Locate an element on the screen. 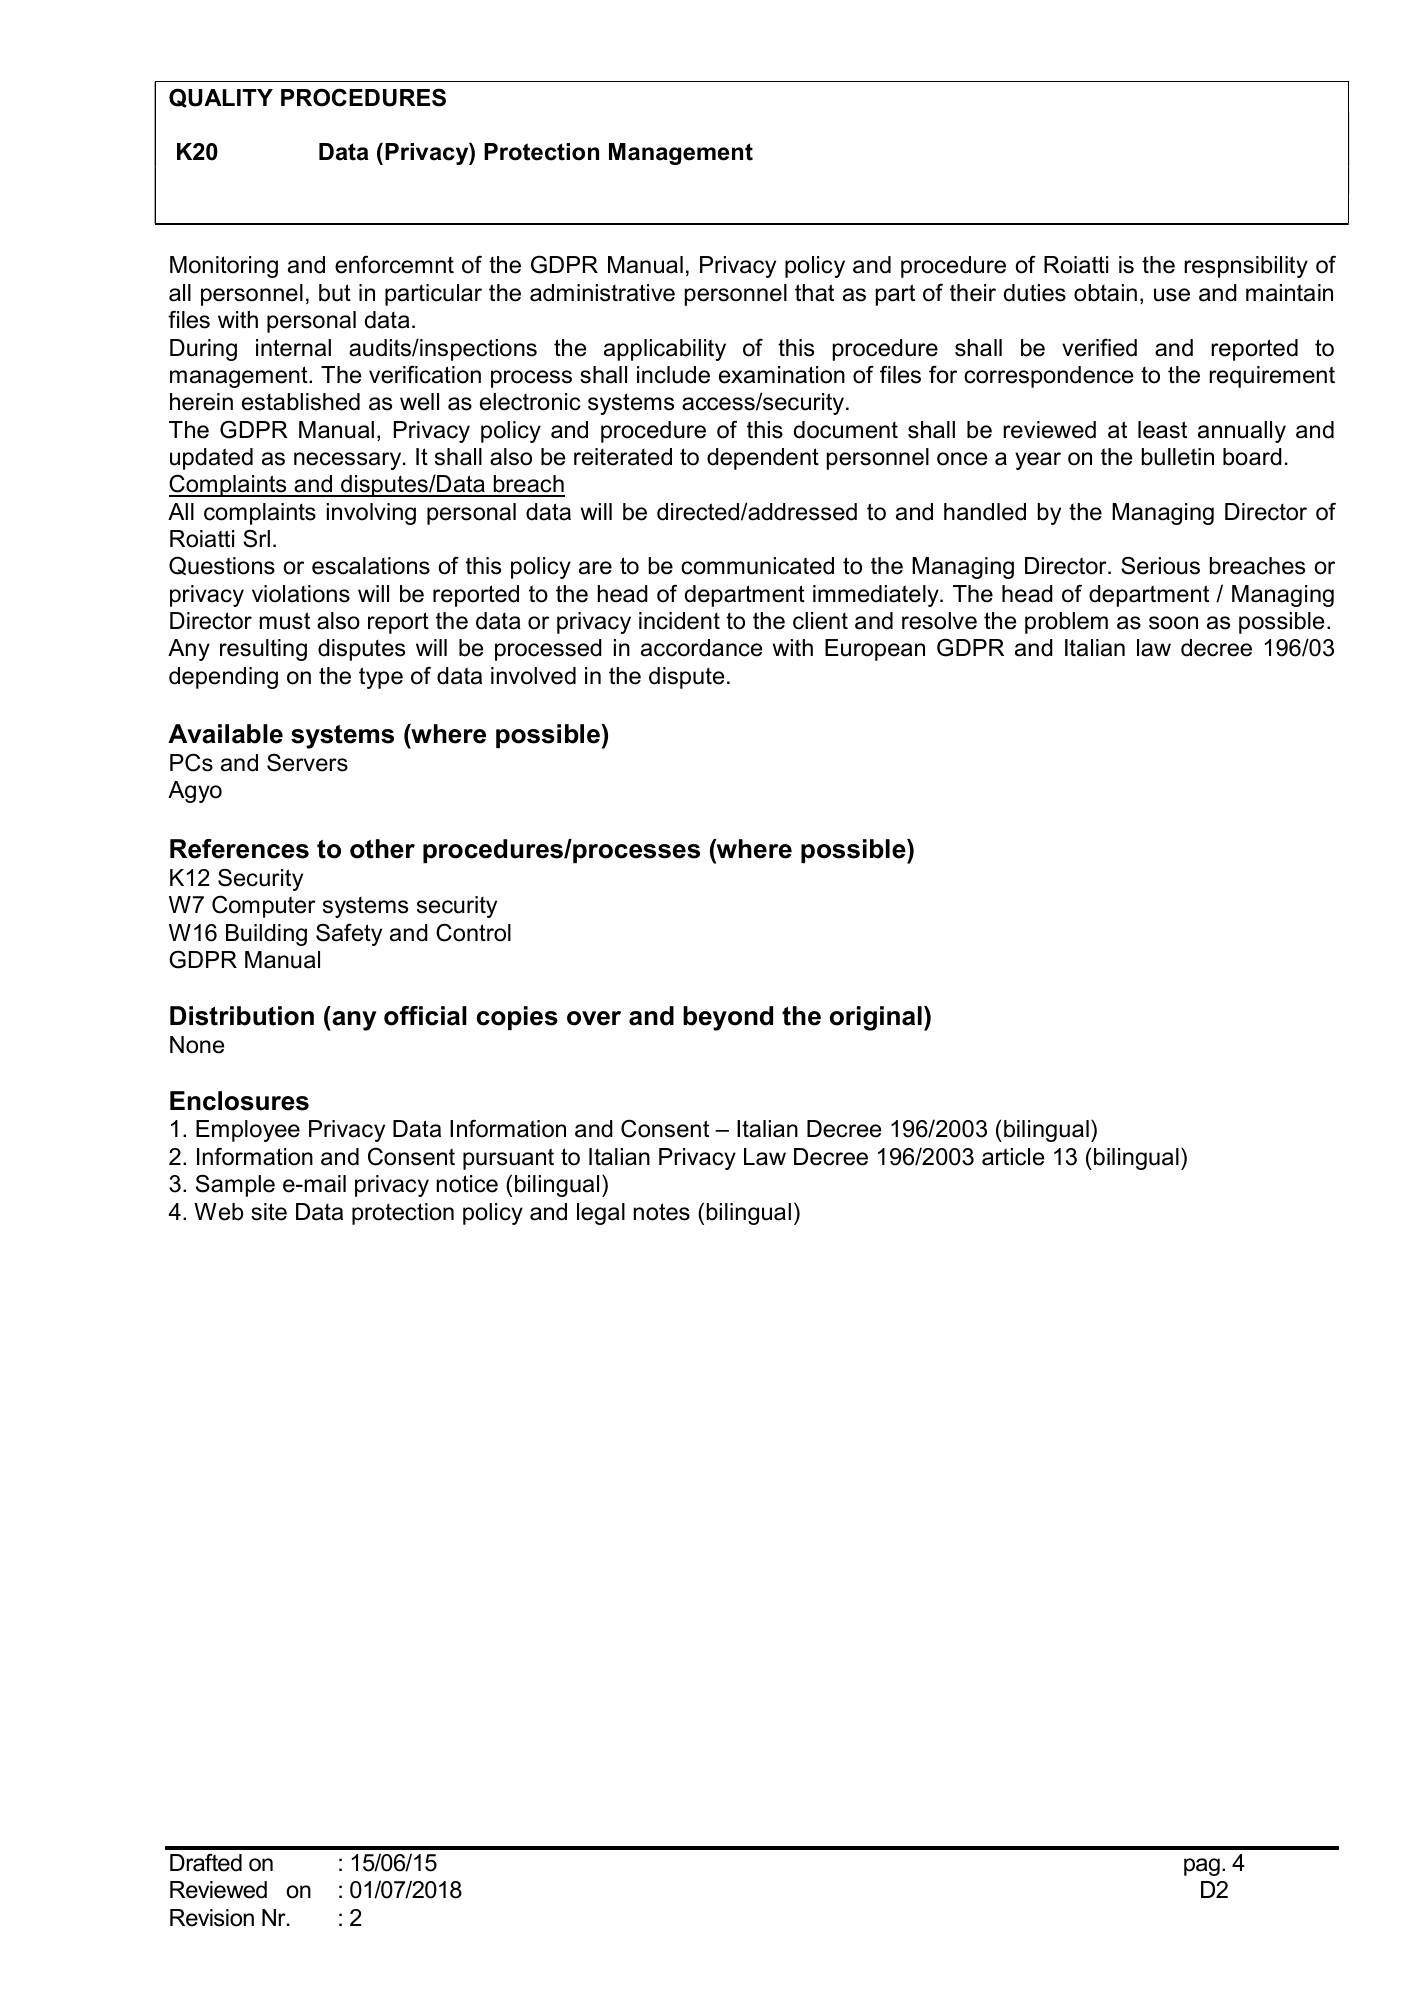 The width and height of the screenshot is (1416, 2002). Web is located at coordinates (218, 1212).
